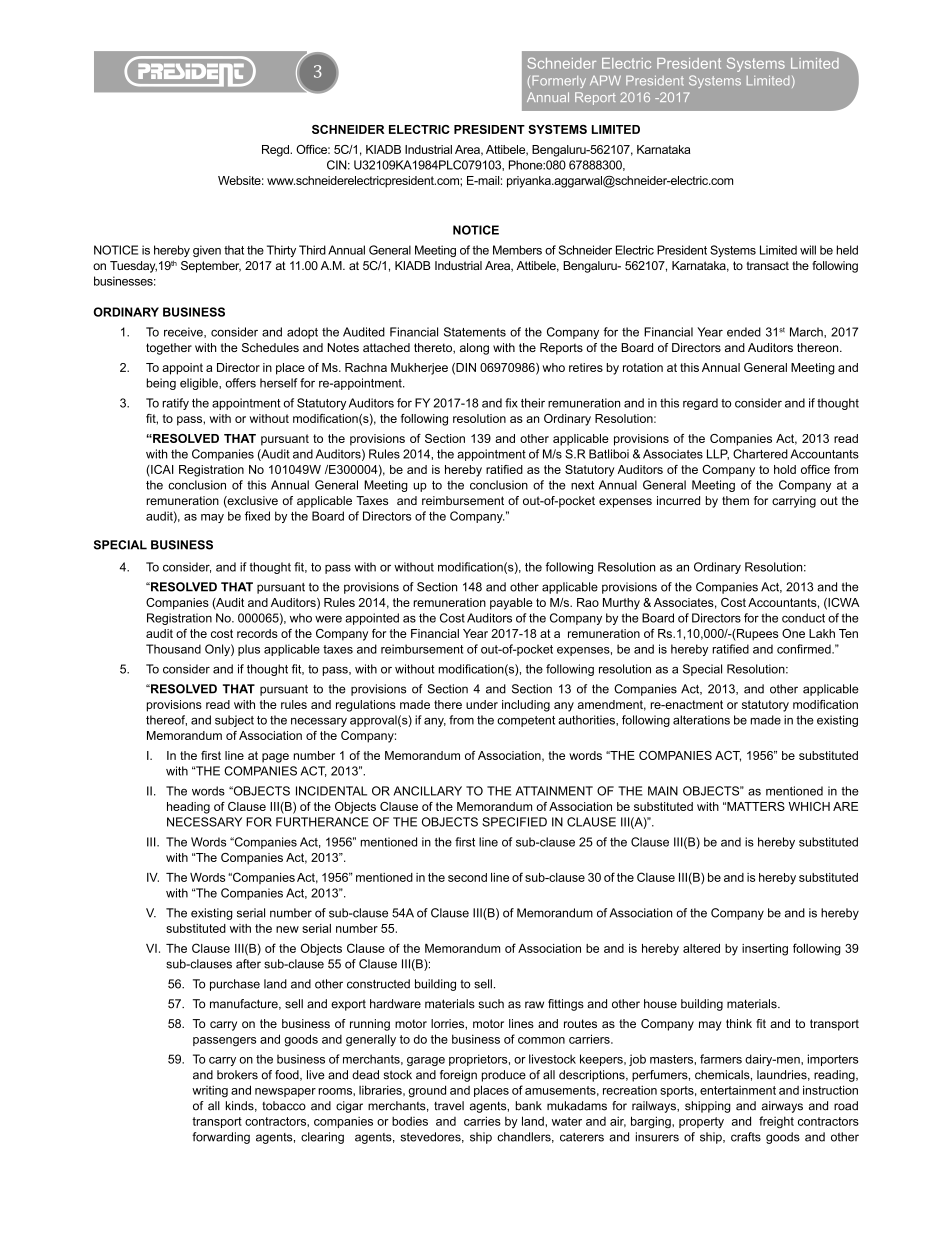 This screenshot has width=952, height=1233. Describe the element at coordinates (808, 250) in the screenshot. I see `will` at that location.
